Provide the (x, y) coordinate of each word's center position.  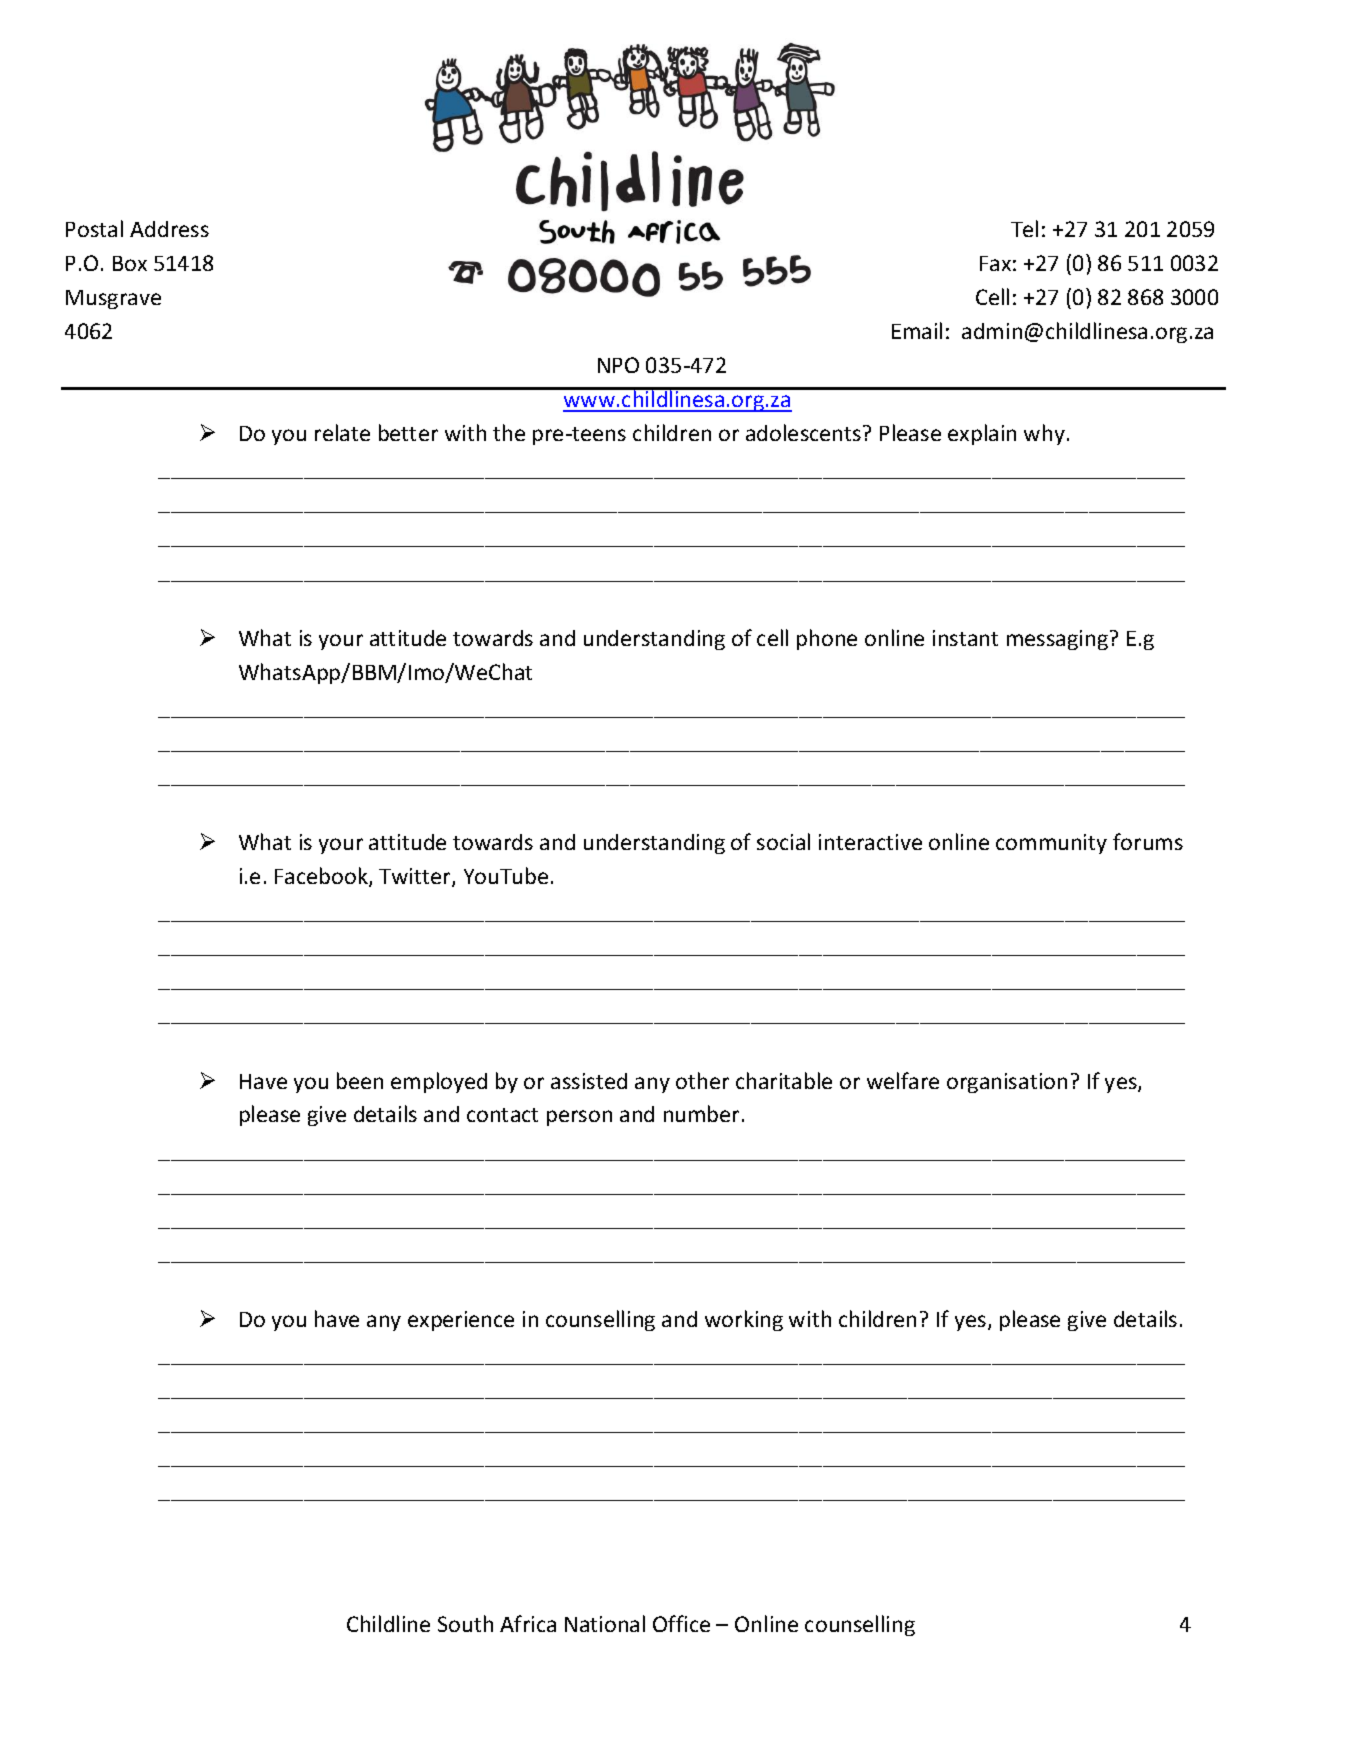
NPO (618, 365)
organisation (1007, 1083)
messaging (1057, 640)
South (465, 1623)
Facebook (322, 877)
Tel (1024, 228)
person (579, 1118)
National (605, 1623)
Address (169, 229)
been (360, 1080)
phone (827, 639)
